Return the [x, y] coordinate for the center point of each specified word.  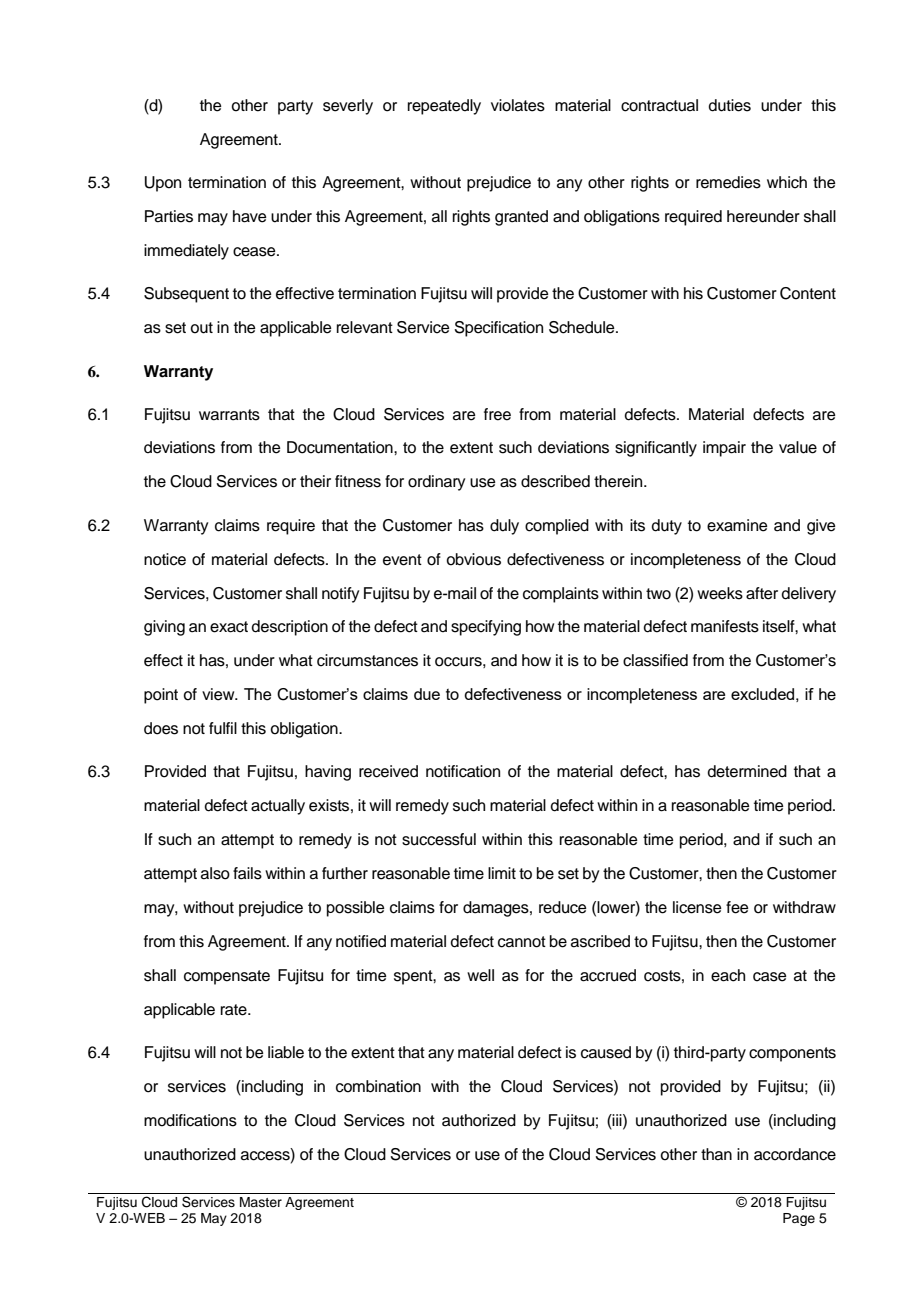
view [219, 694]
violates [518, 105]
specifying [486, 628]
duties [730, 105]
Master [261, 1202]
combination [378, 1086]
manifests [725, 626]
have [250, 216]
